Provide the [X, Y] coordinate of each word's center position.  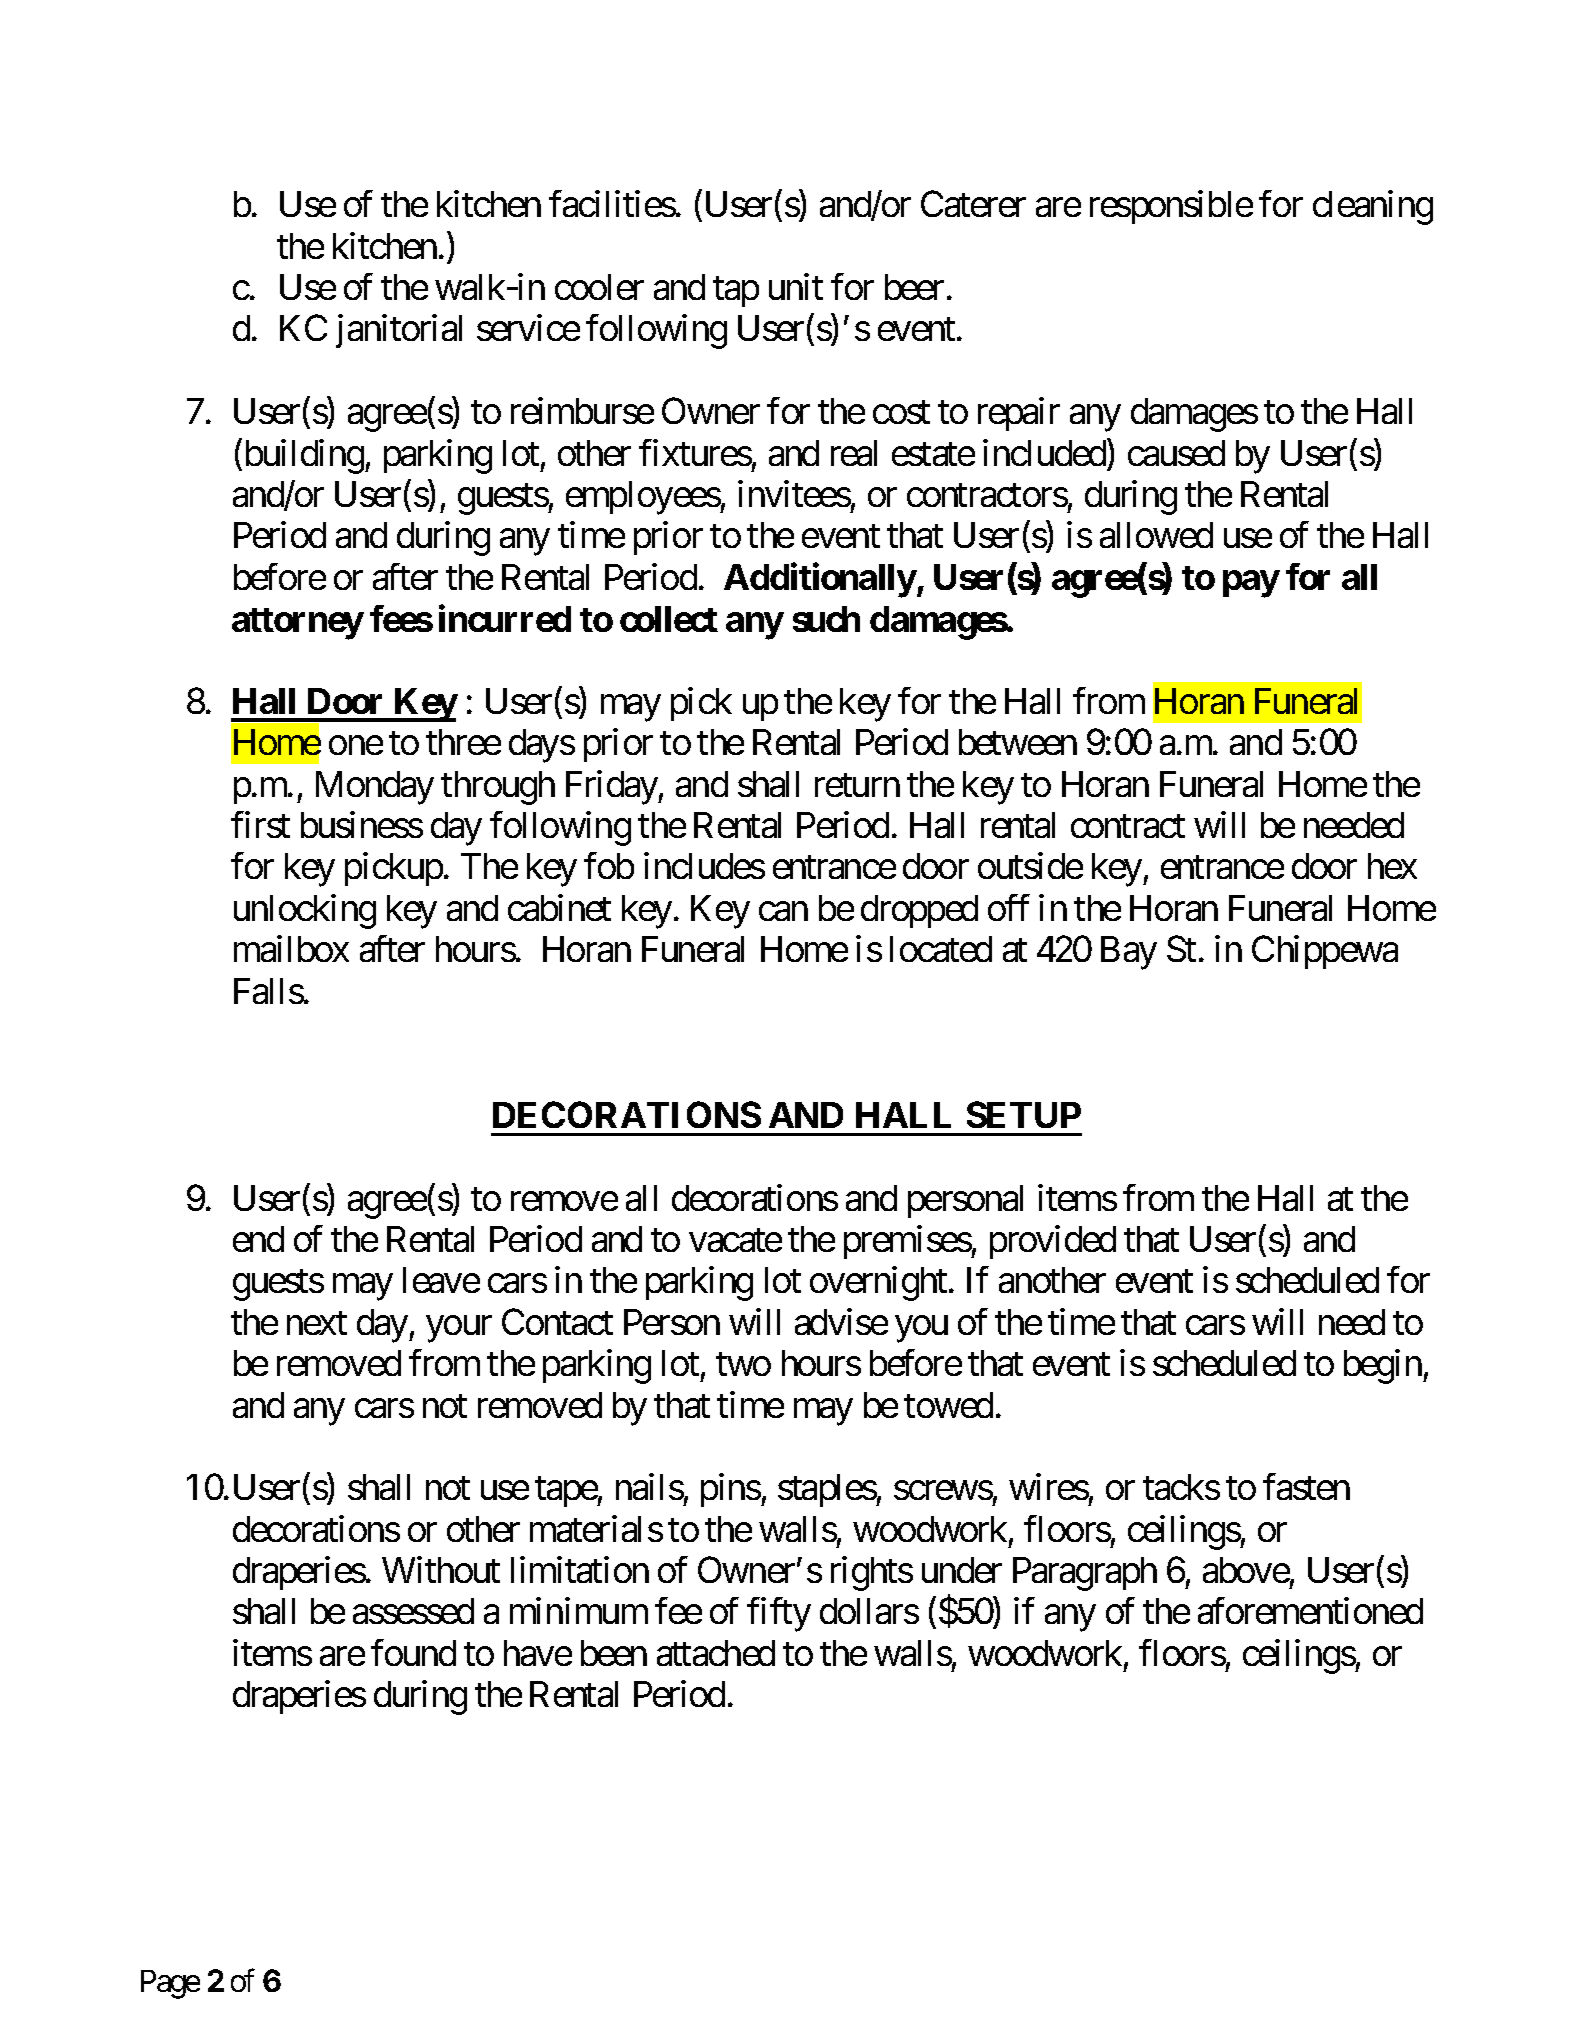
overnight [878, 1284]
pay [1251, 584]
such [826, 619]
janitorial [399, 331]
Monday [375, 788]
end [258, 1239]
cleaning [1373, 208]
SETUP [1024, 1114]
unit [796, 286]
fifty [779, 1615]
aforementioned [1310, 1611]
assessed [413, 1611]
